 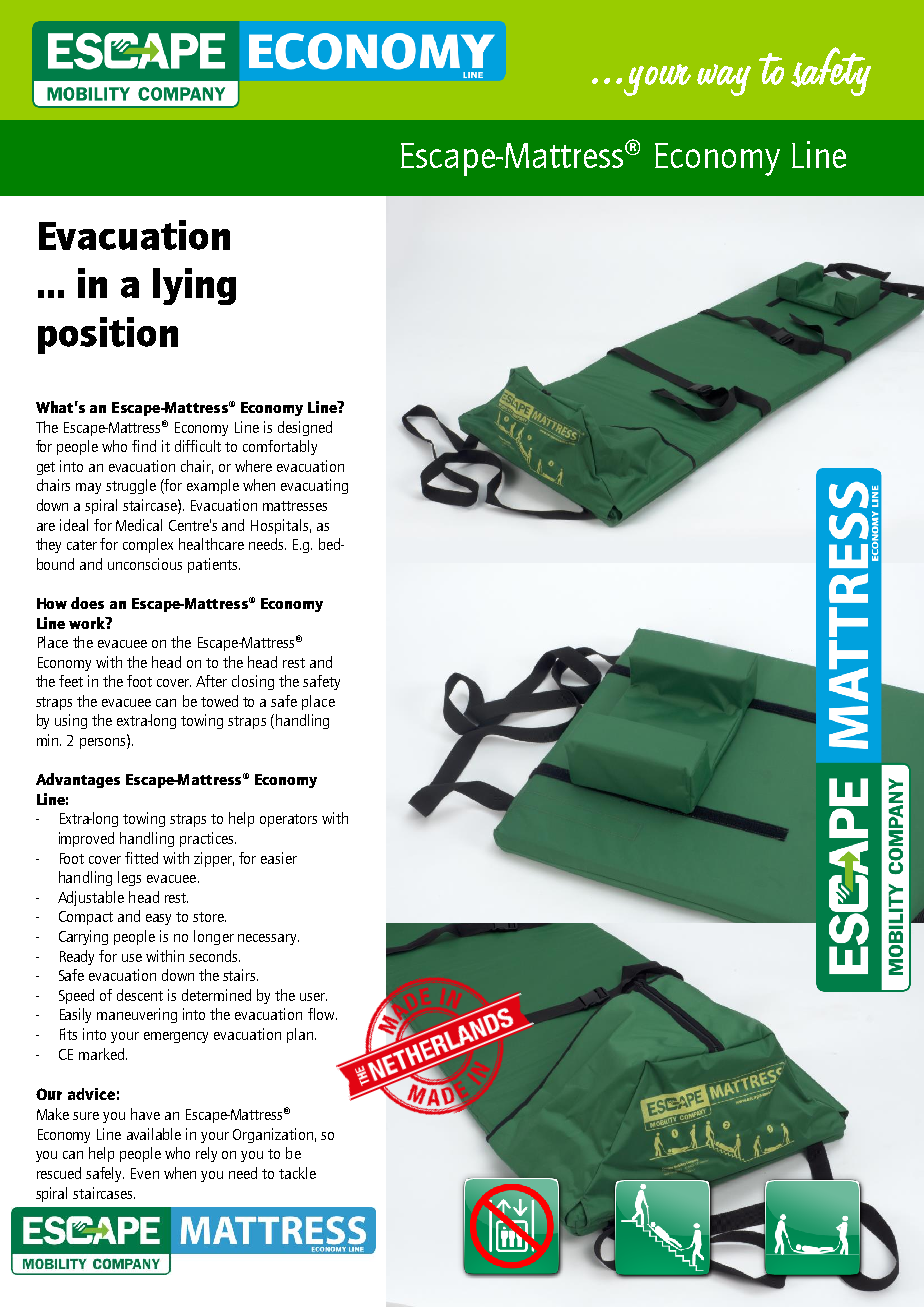 What do you see at coordinates (154, 1134) in the image?
I see `available` at bounding box center [154, 1134].
